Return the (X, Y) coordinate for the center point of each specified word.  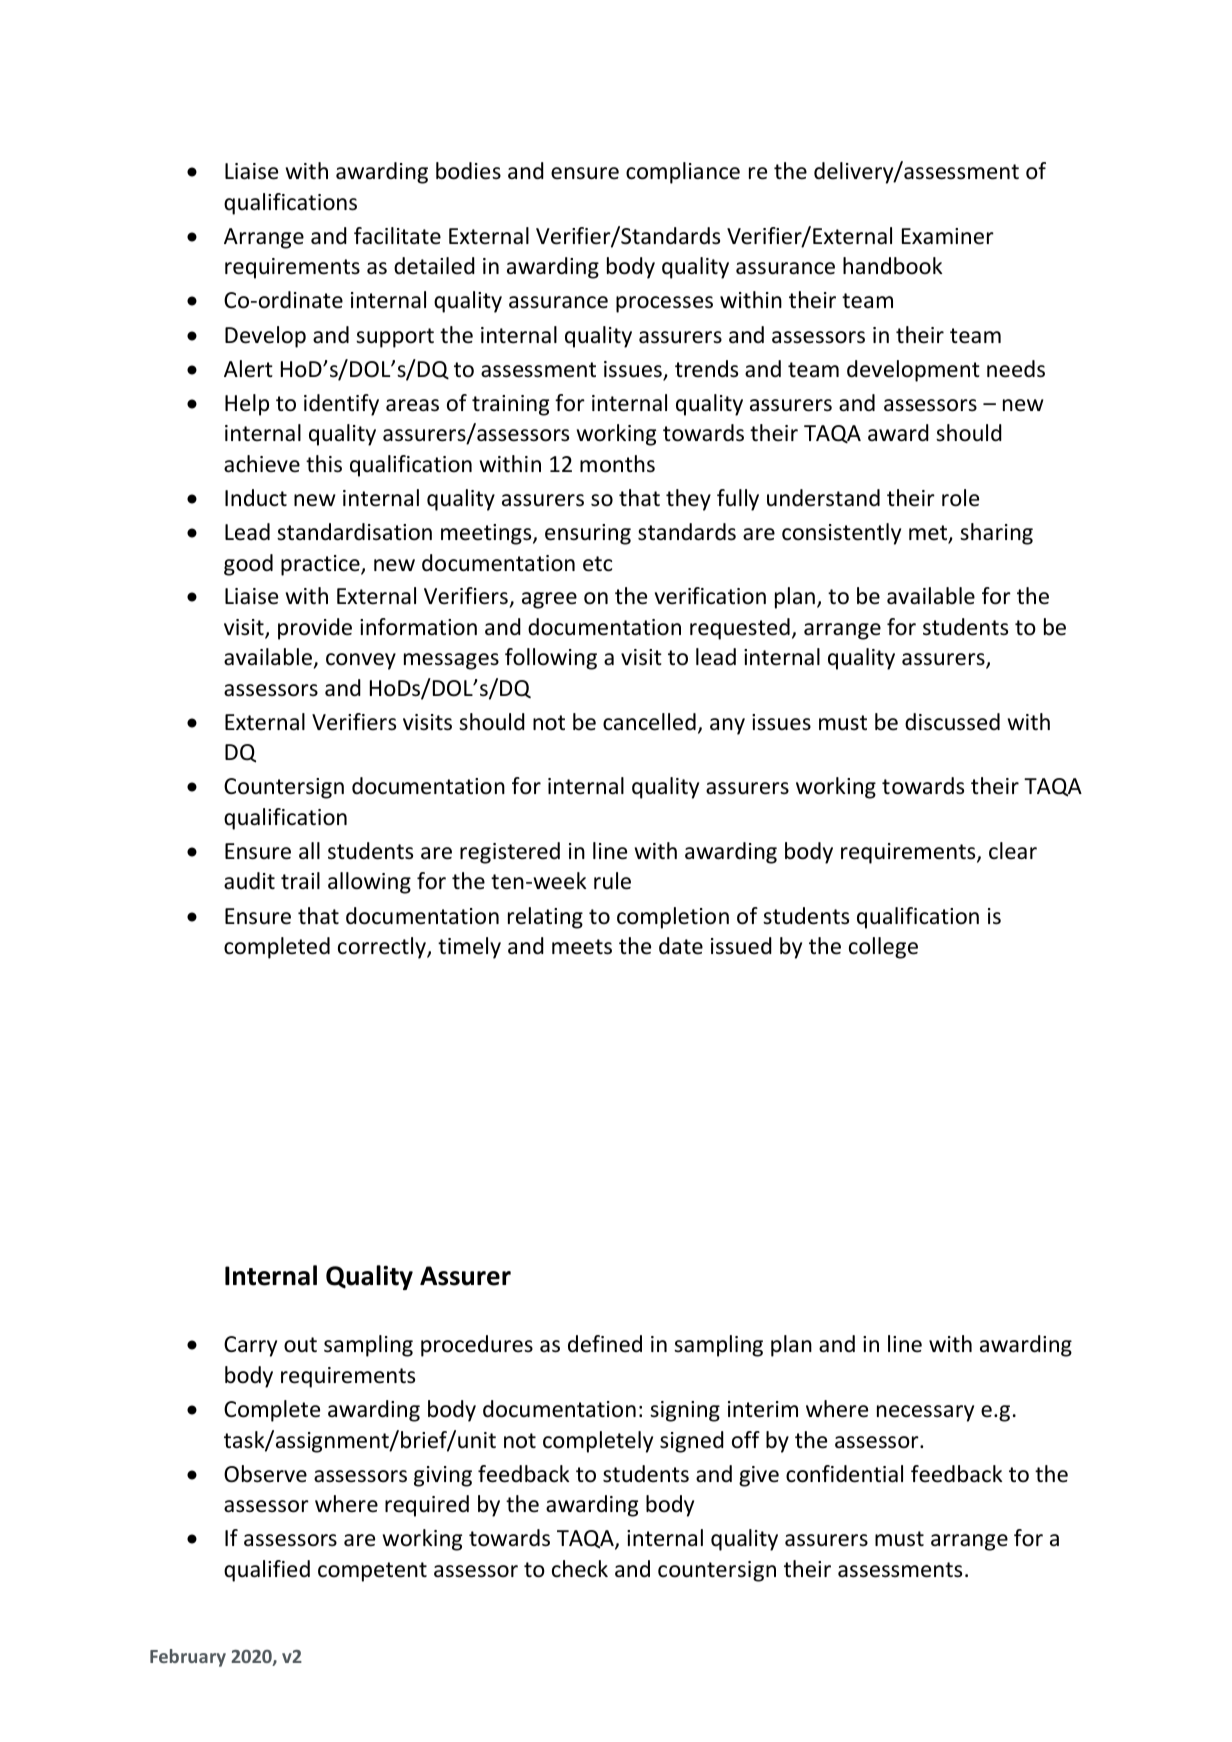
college (883, 948)
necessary (925, 1413)
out (300, 1345)
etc (597, 564)
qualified (267, 1571)
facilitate (397, 236)
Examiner (948, 236)
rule (612, 881)
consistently (841, 534)
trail (300, 880)
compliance (683, 173)
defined (605, 1344)
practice (321, 565)
